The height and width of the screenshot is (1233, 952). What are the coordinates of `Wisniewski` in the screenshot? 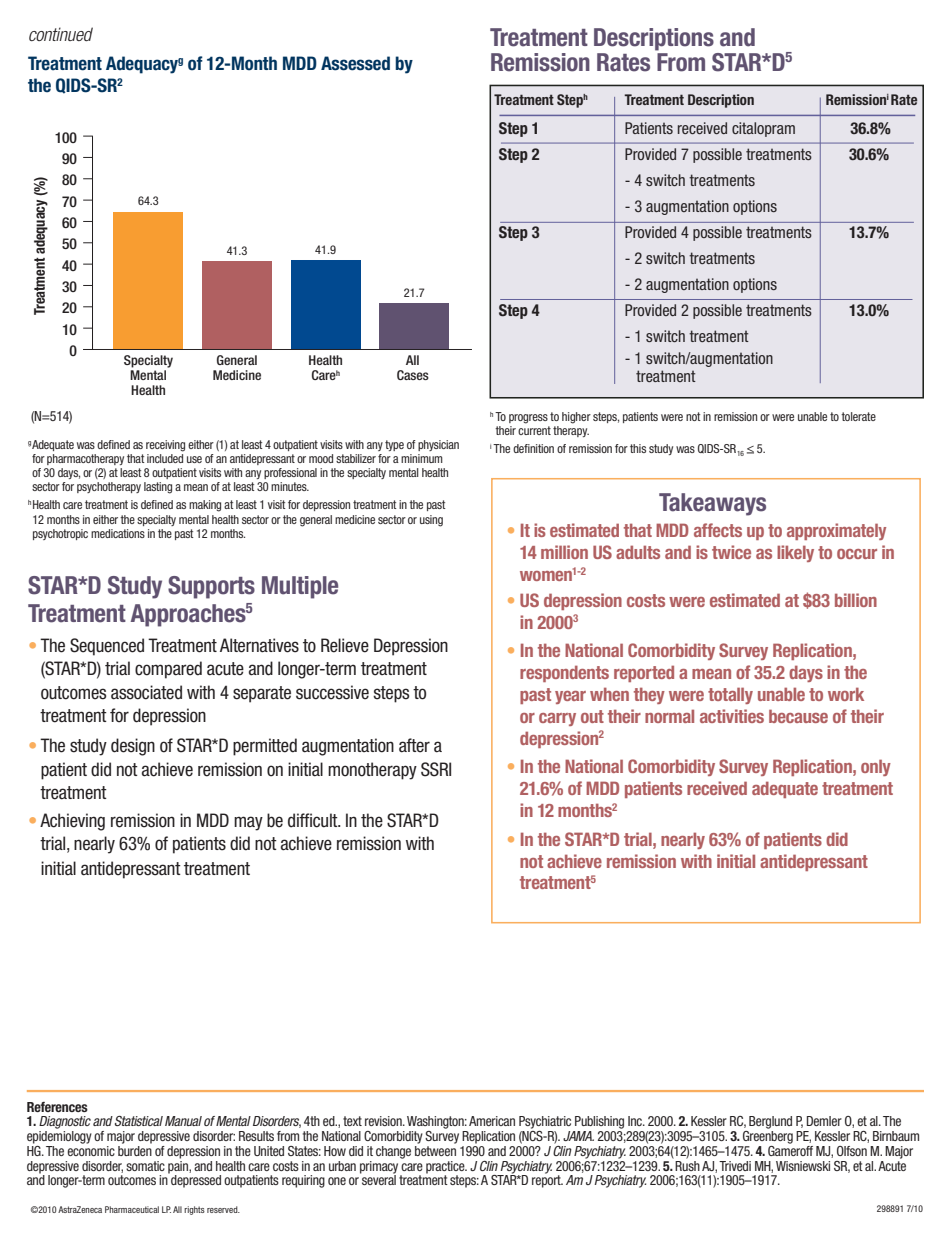 It's located at (803, 1166).
